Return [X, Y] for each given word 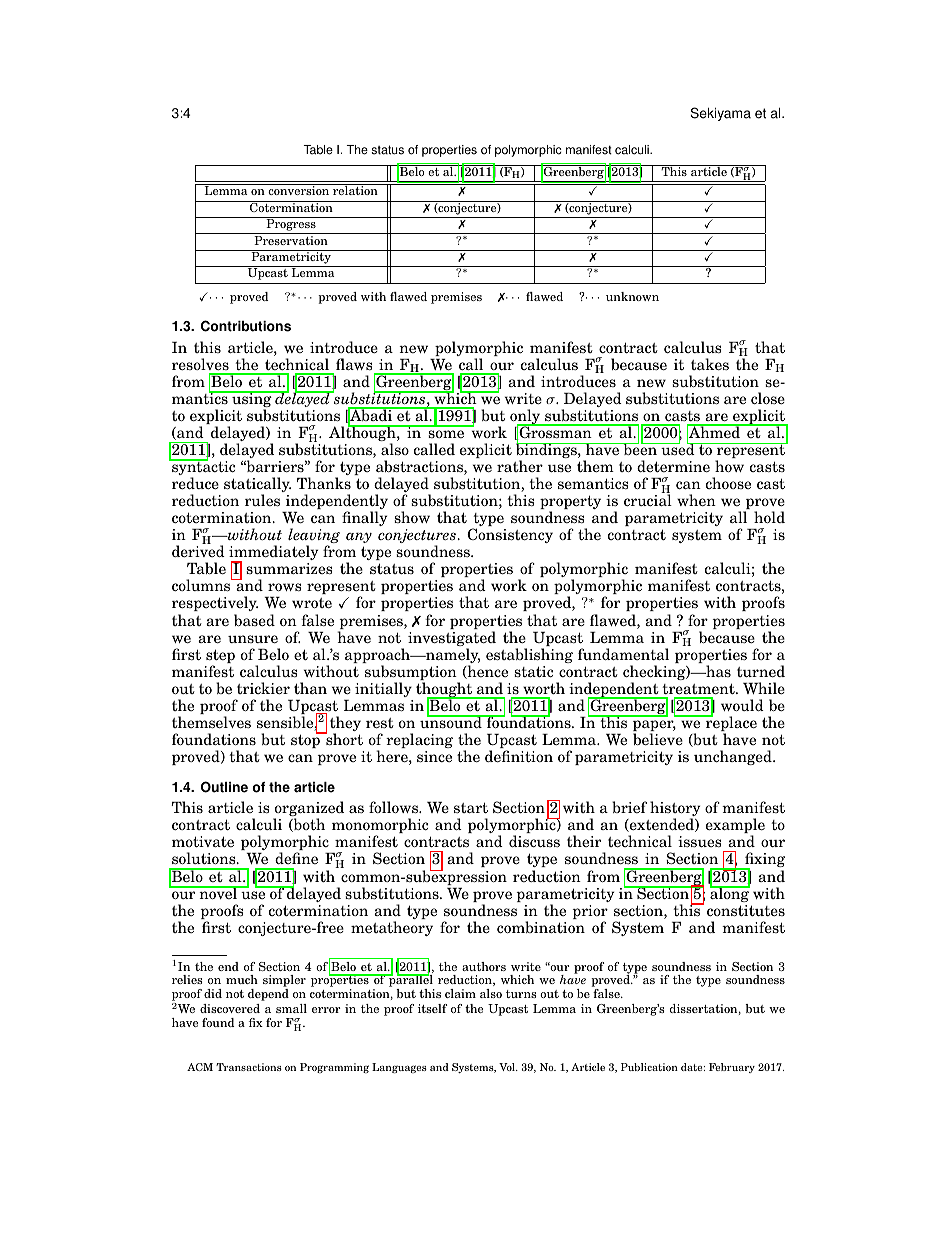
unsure [253, 639]
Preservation [291, 240]
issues [700, 841]
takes [710, 364]
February [732, 1068]
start [471, 807]
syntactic [202, 468]
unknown [632, 296]
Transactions [249, 1067]
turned [761, 671]
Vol [508, 1067]
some [446, 434]
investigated [452, 640]
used [678, 448]
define [296, 858]
